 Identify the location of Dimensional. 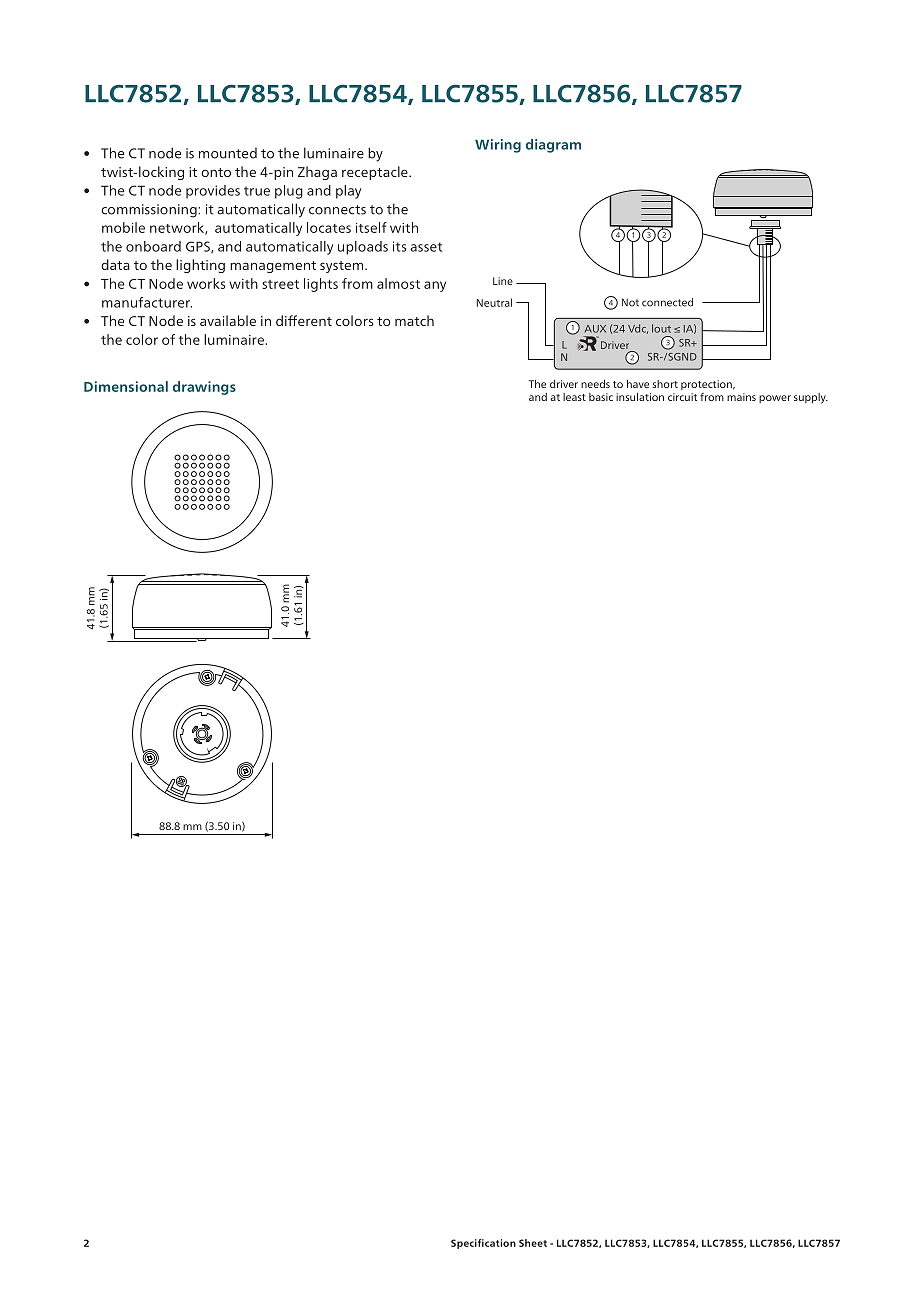
(126, 386).
